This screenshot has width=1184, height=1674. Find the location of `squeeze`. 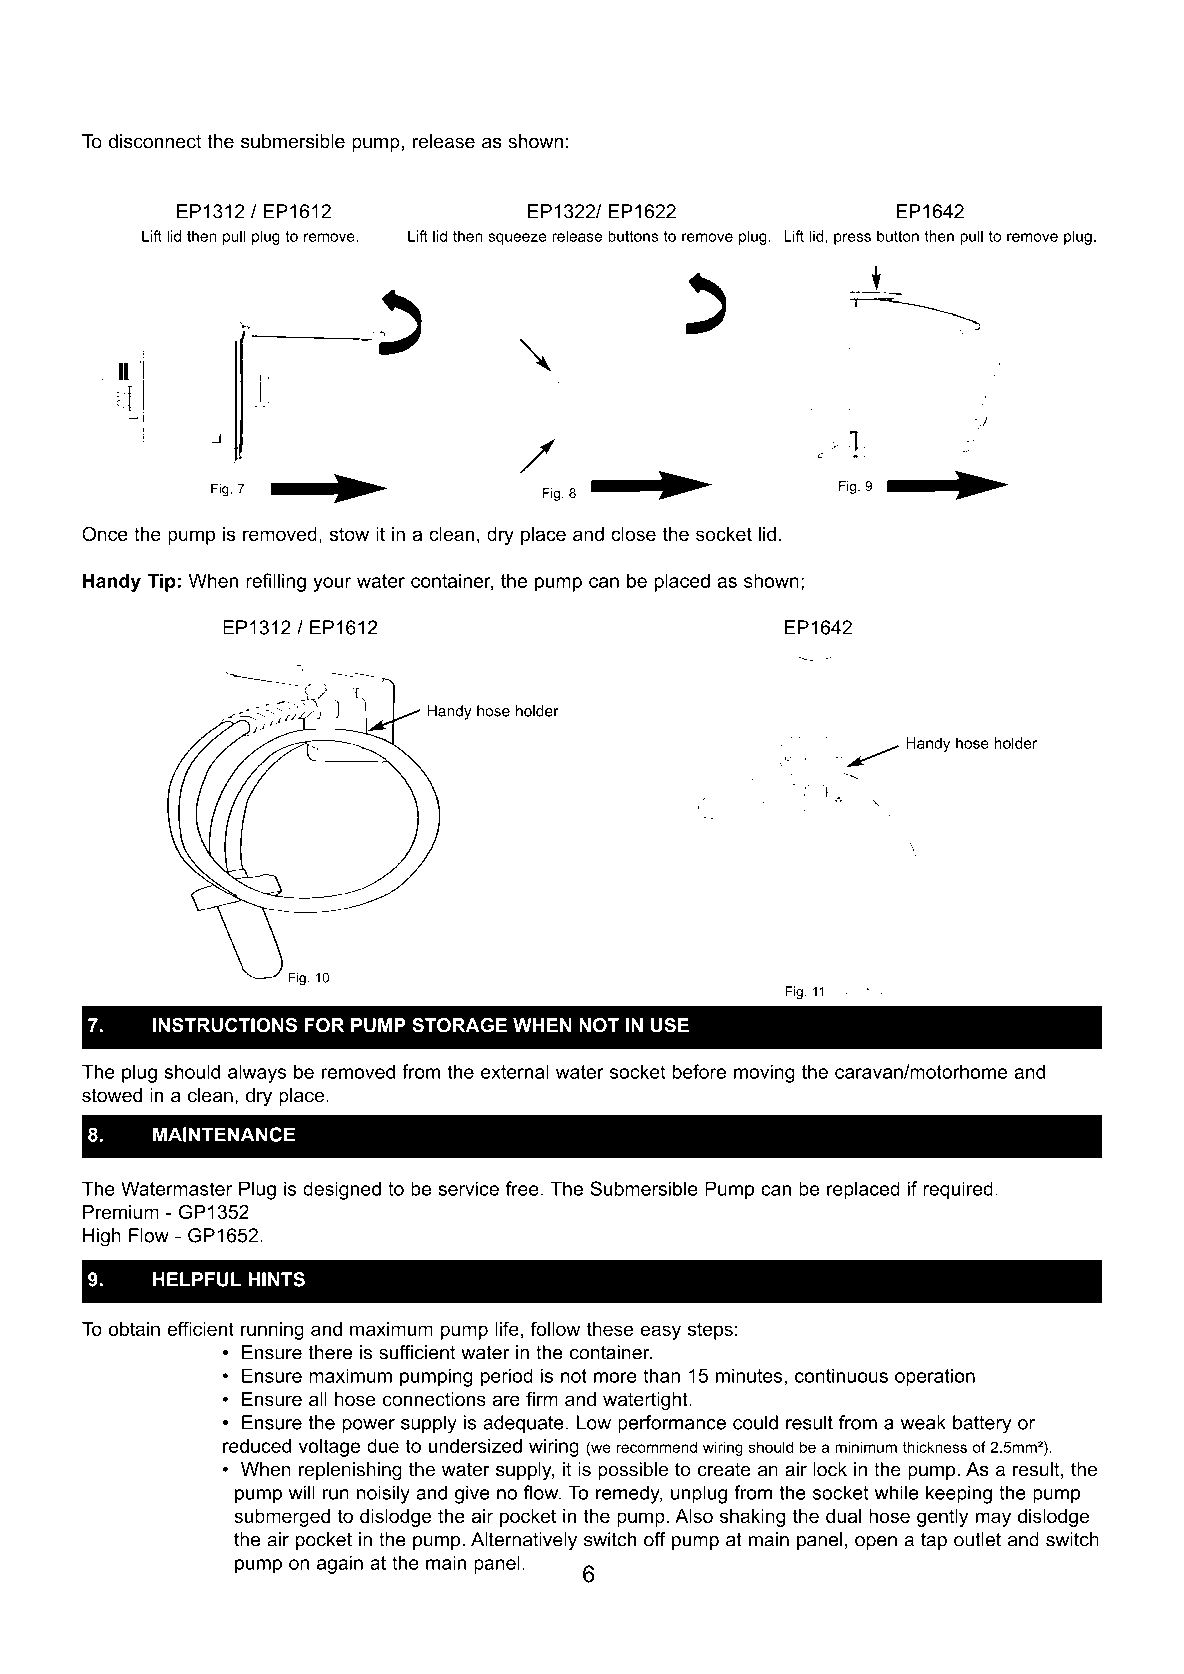

squeeze is located at coordinates (517, 239).
